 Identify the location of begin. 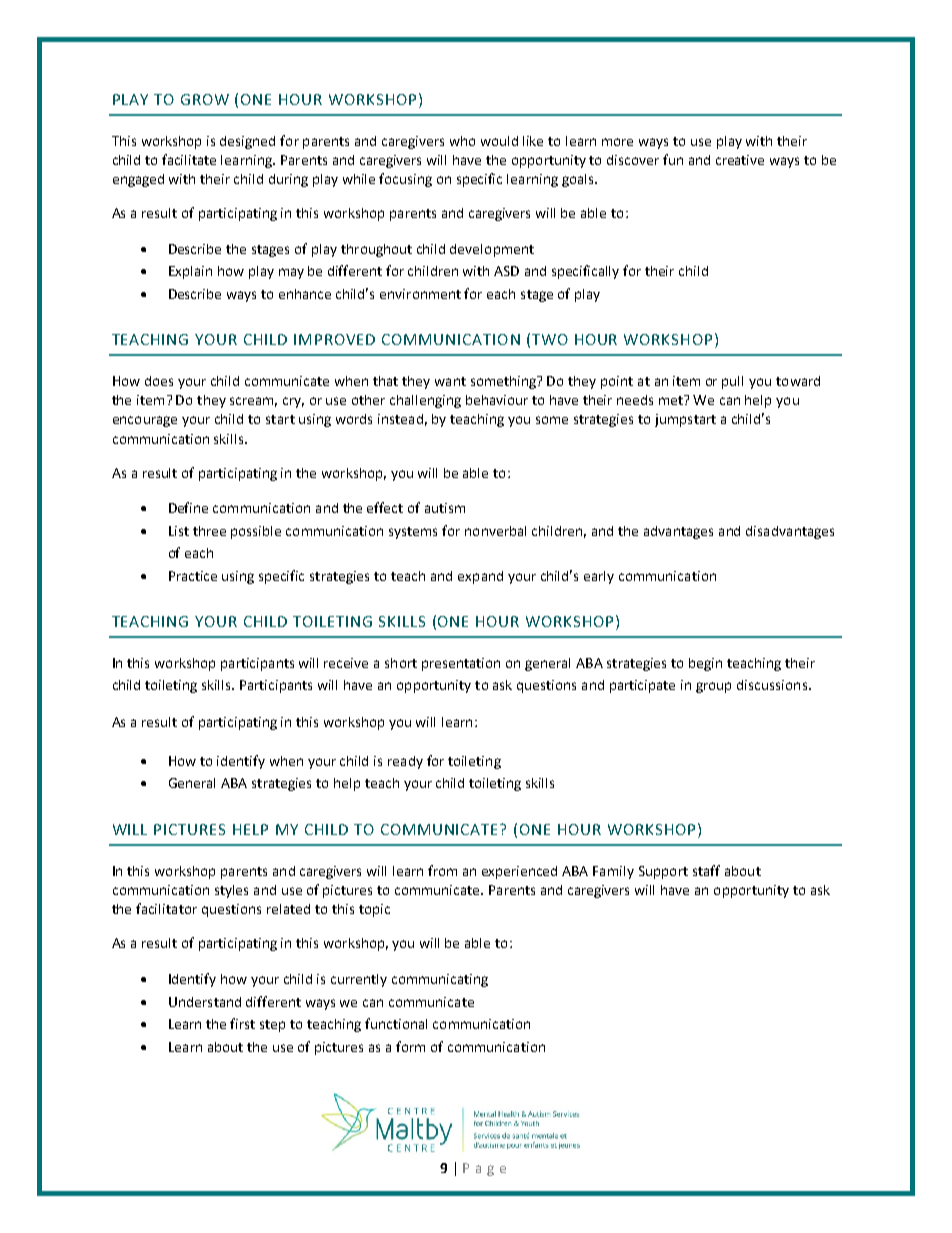
(705, 664).
